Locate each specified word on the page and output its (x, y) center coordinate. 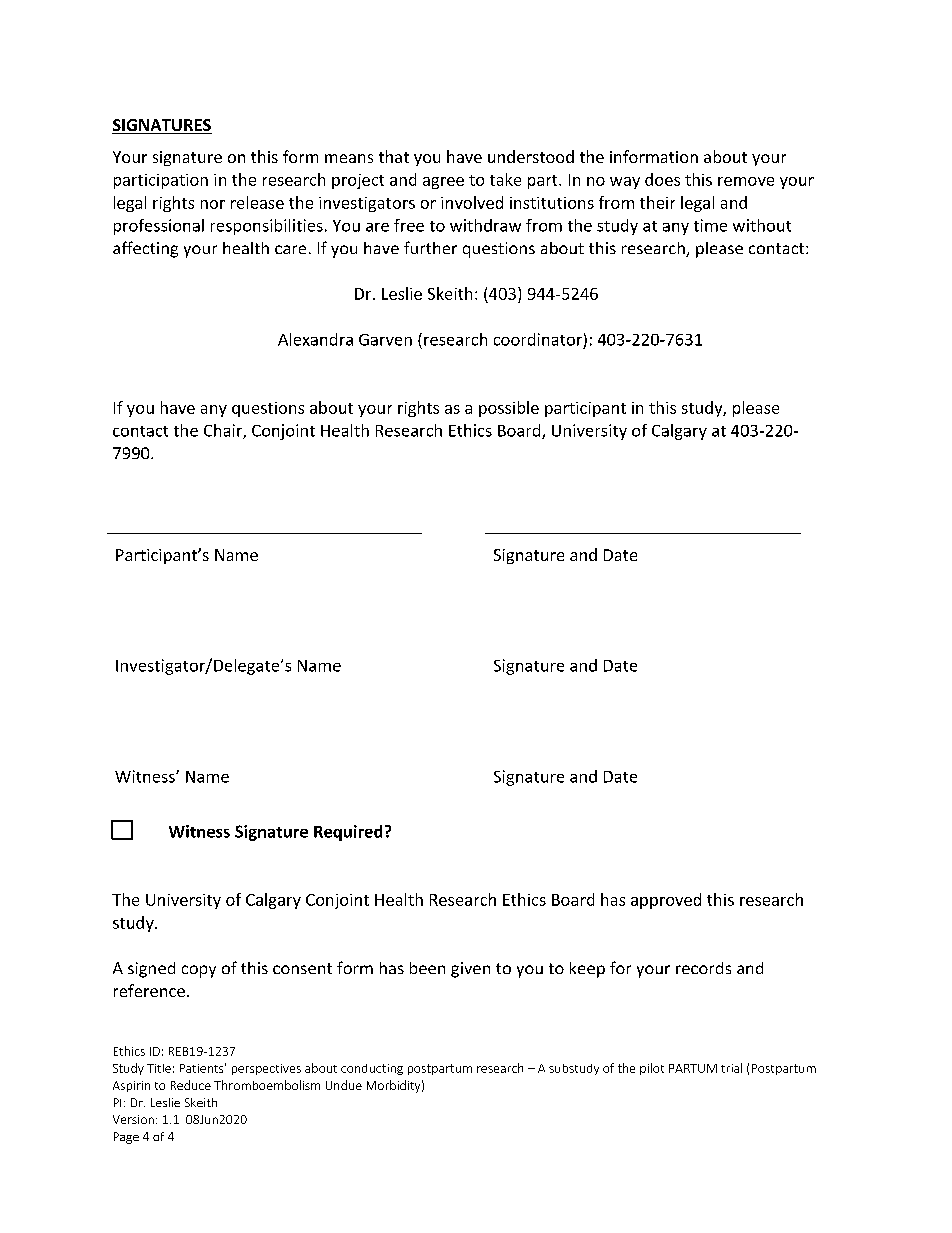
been (427, 968)
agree (443, 183)
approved (666, 901)
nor (213, 204)
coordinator (538, 339)
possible (509, 409)
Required (348, 833)
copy (199, 971)
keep (587, 970)
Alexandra (315, 339)
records (703, 968)
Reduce (191, 1085)
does (662, 179)
